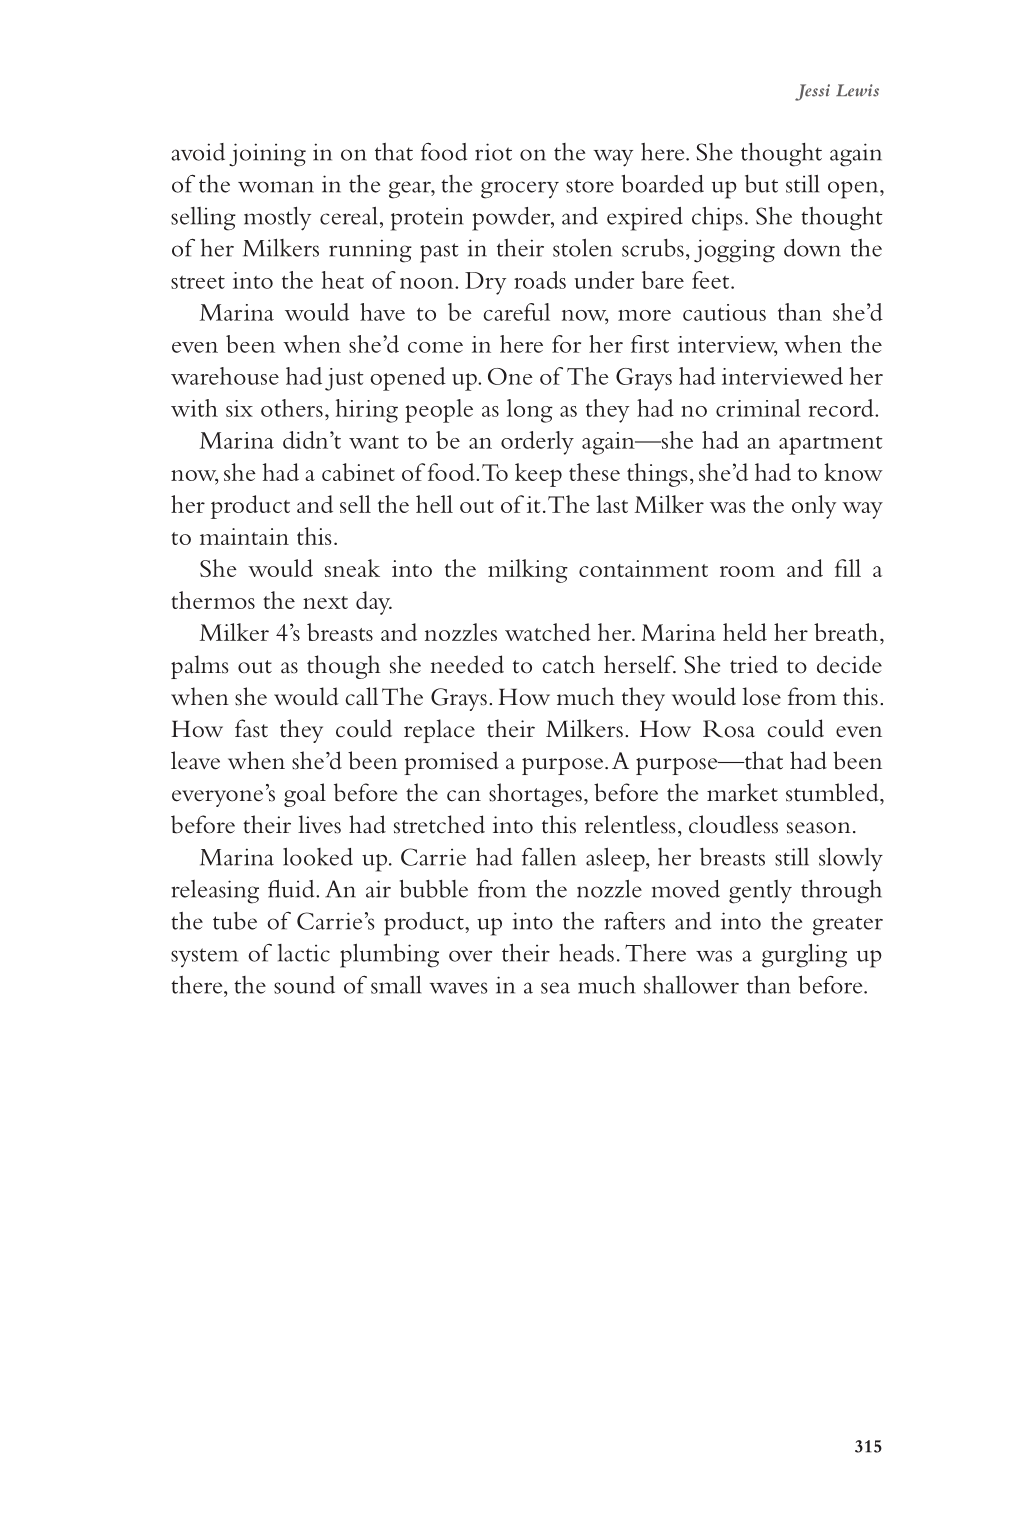 The height and width of the screenshot is (1538, 1025). I want to click on riot, so click(493, 152).
